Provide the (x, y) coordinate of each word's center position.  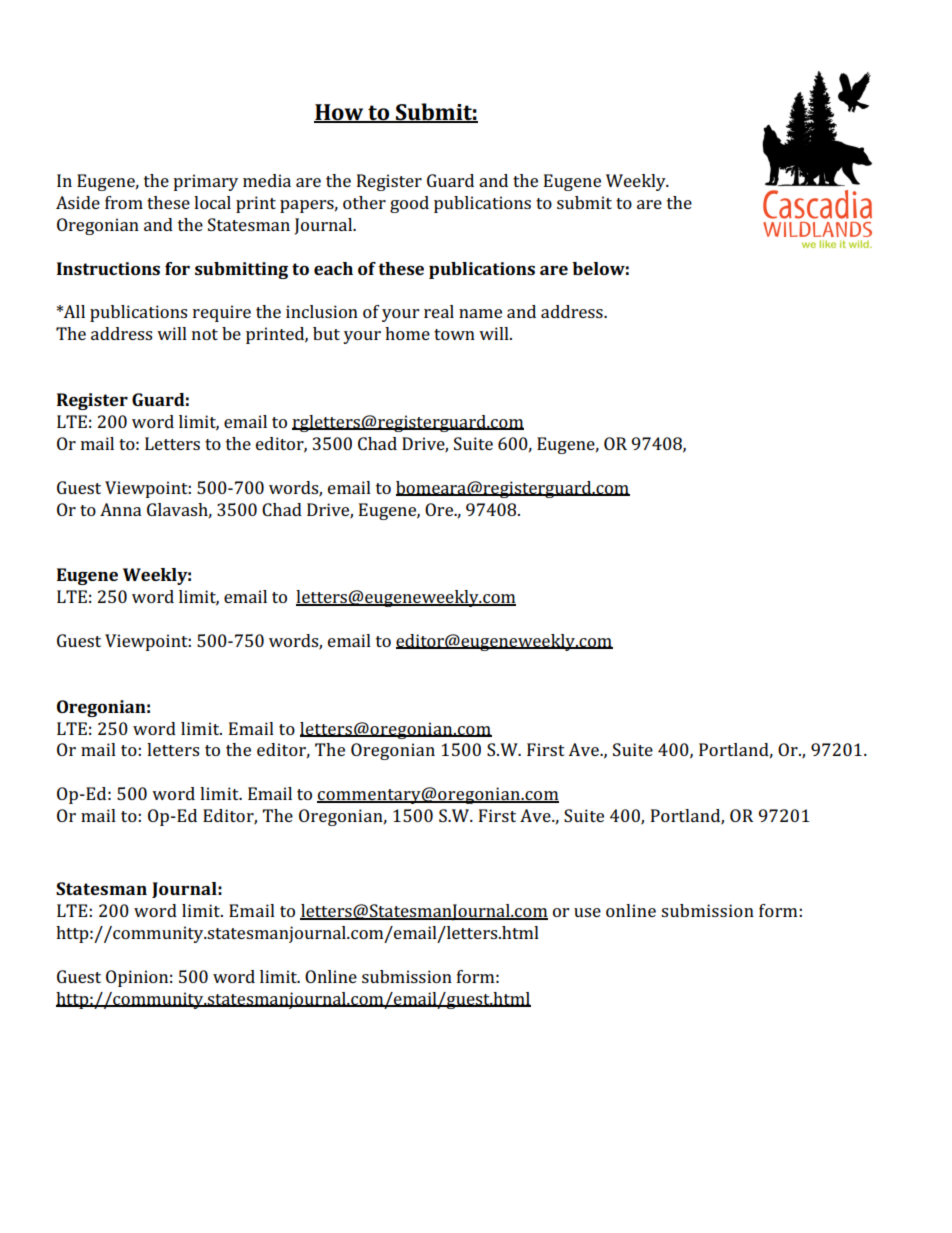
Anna (120, 509)
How (340, 113)
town (454, 334)
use (587, 912)
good (409, 204)
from (124, 202)
